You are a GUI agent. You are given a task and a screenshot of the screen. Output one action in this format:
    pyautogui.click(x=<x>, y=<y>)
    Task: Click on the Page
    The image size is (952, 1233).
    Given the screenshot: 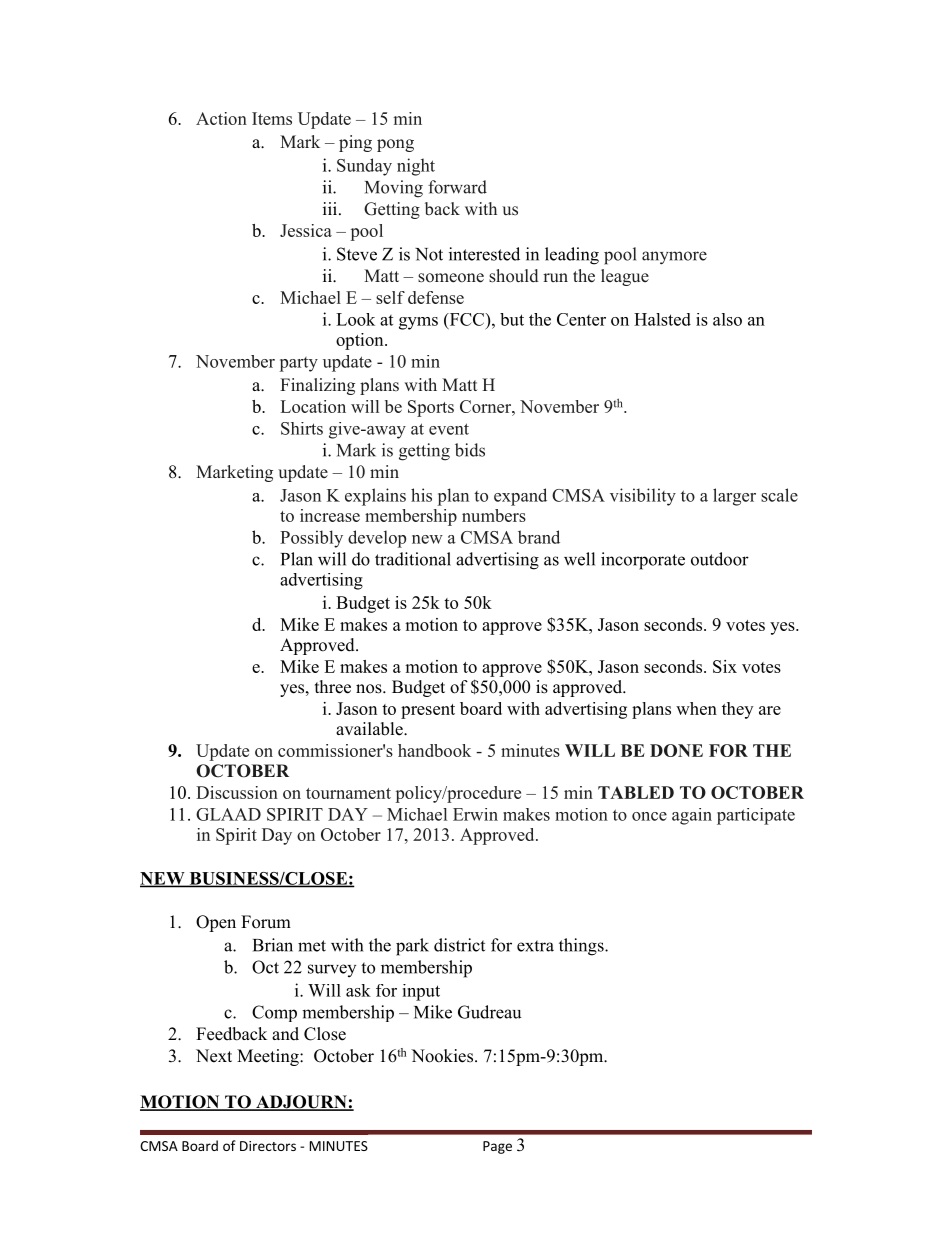 What is the action you would take?
    pyautogui.click(x=497, y=1147)
